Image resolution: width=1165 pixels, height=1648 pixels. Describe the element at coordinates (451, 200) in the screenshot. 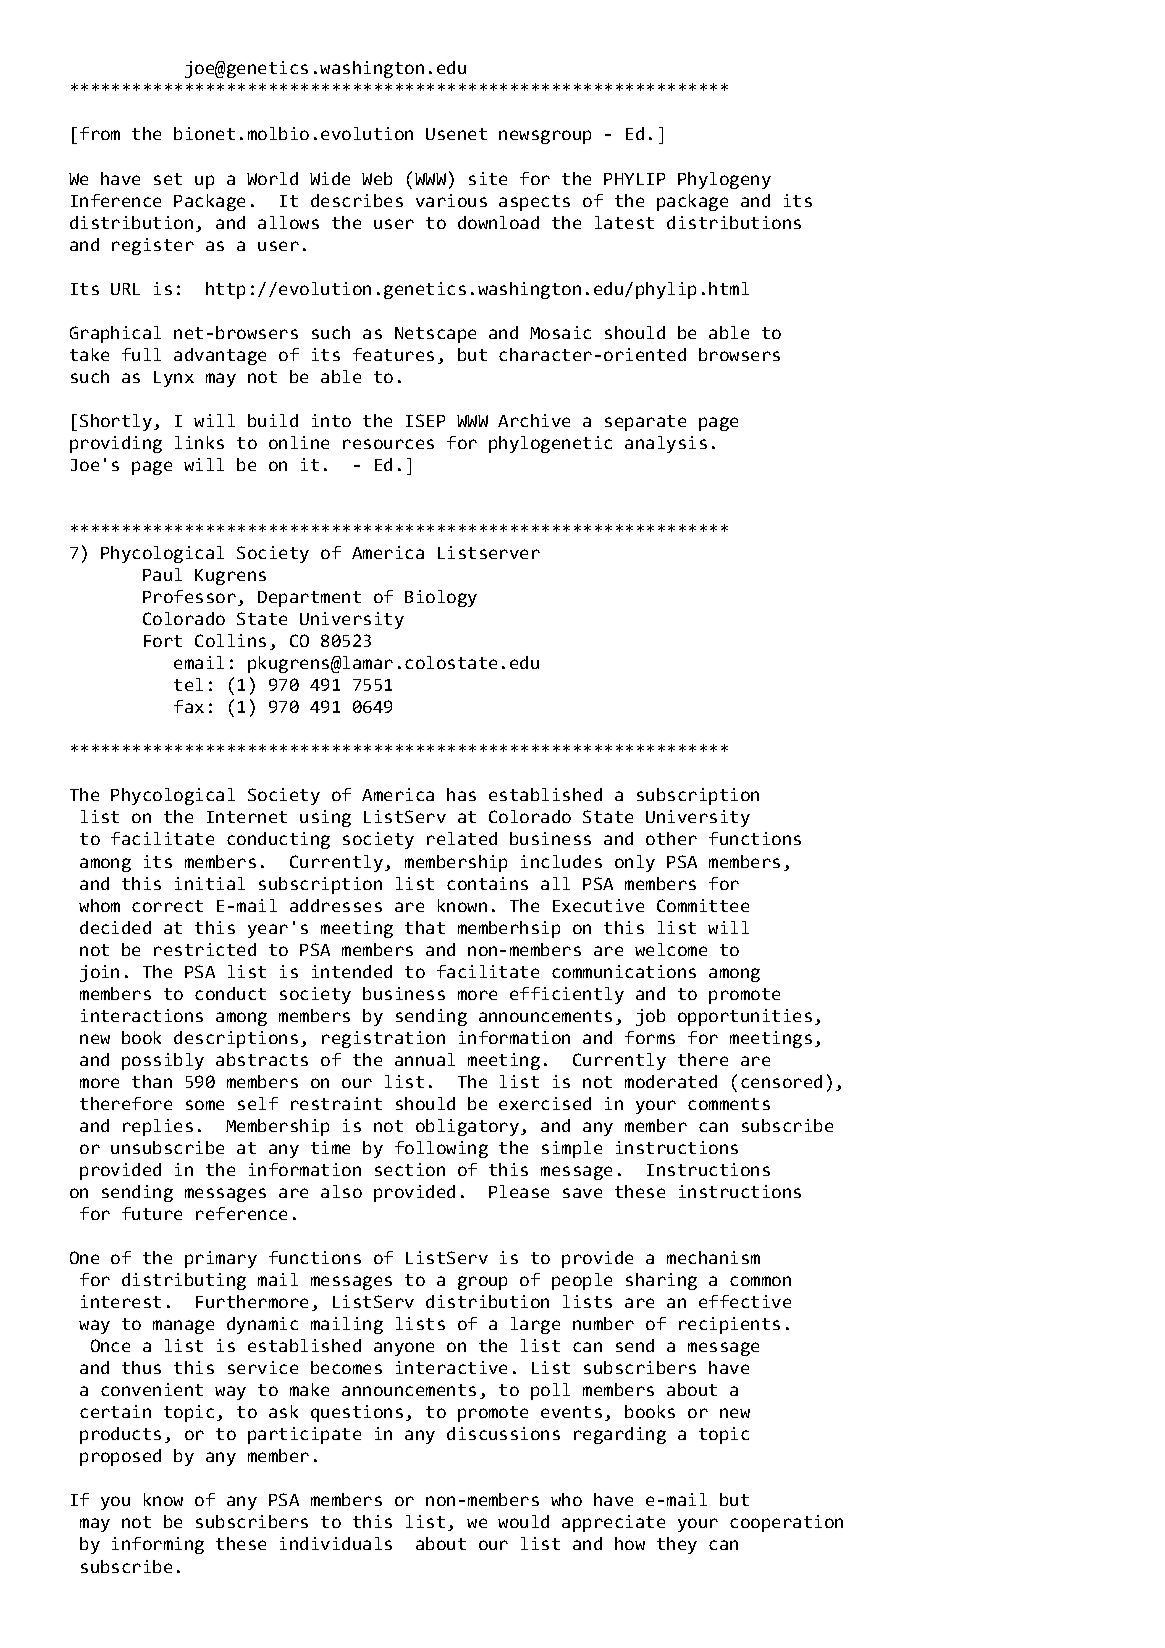

I see `various` at that location.
